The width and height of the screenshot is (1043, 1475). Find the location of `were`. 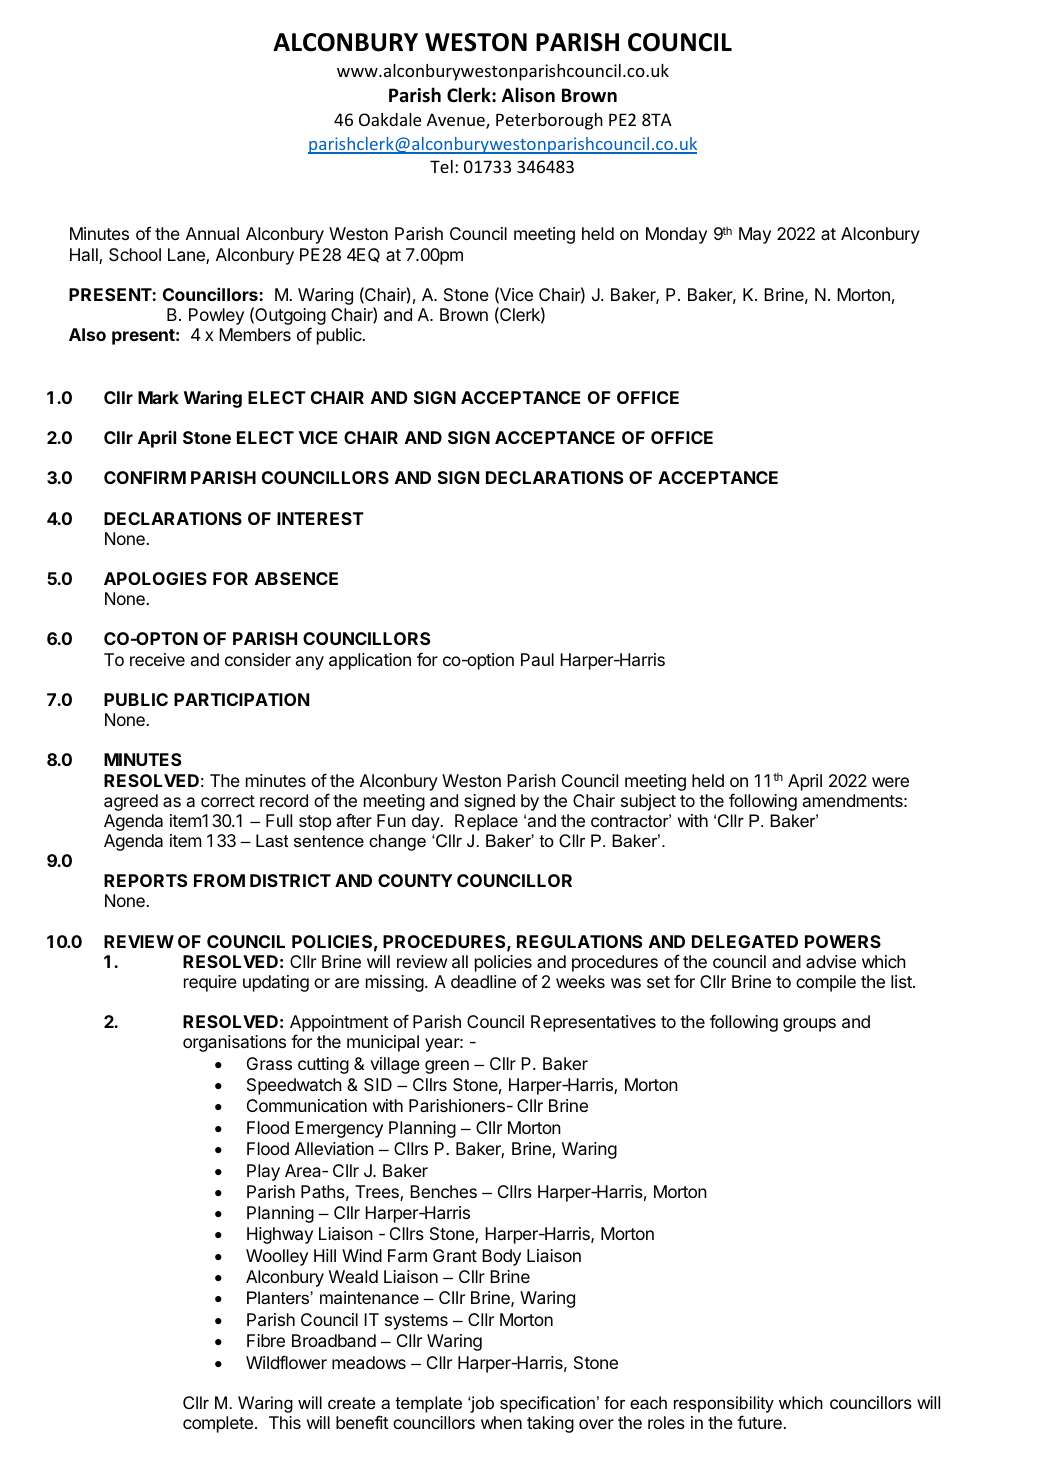

were is located at coordinates (890, 782).
